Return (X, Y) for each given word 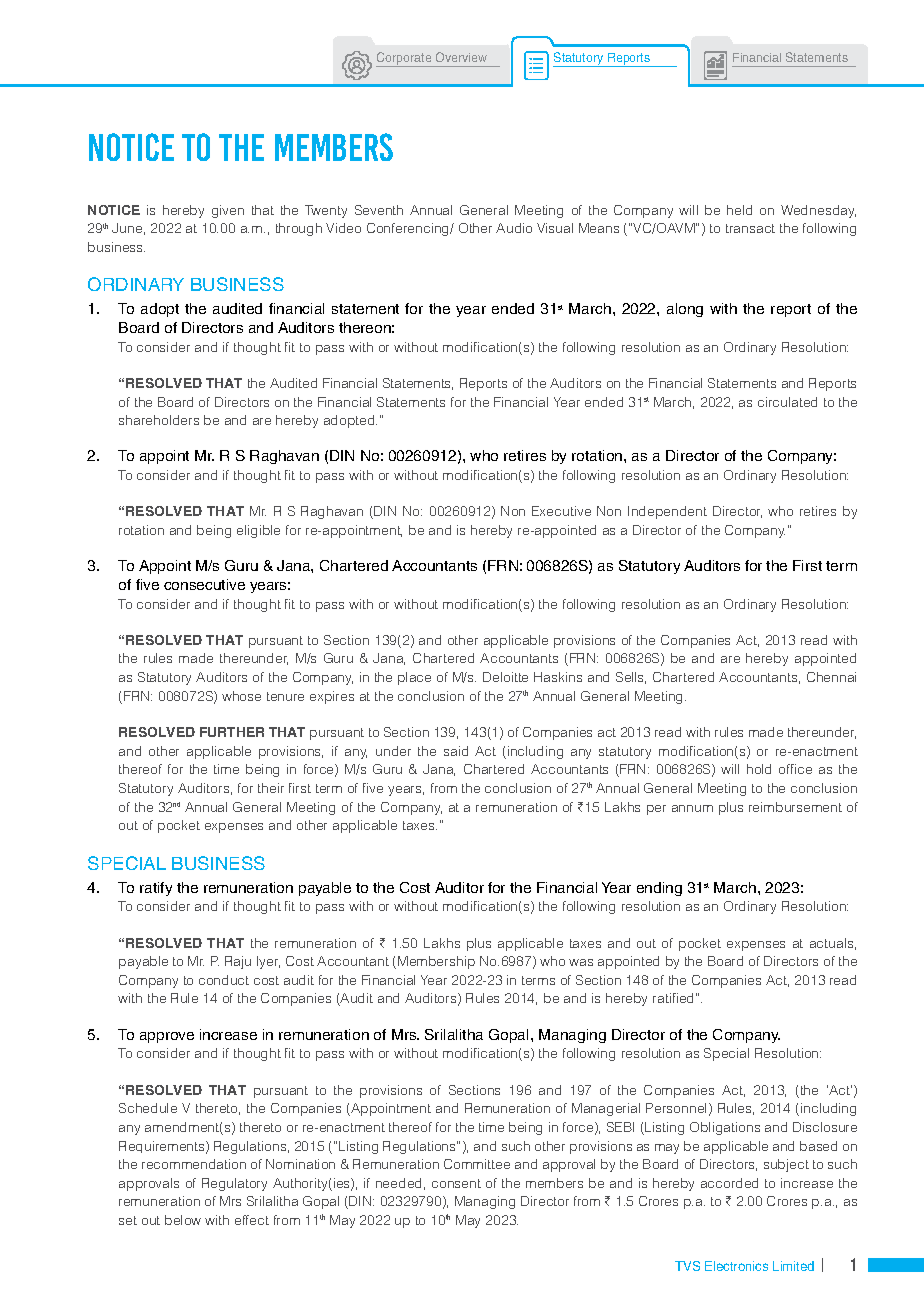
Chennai (831, 677)
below (183, 1220)
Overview (461, 57)
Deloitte (505, 677)
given (228, 211)
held (739, 210)
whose (241, 696)
